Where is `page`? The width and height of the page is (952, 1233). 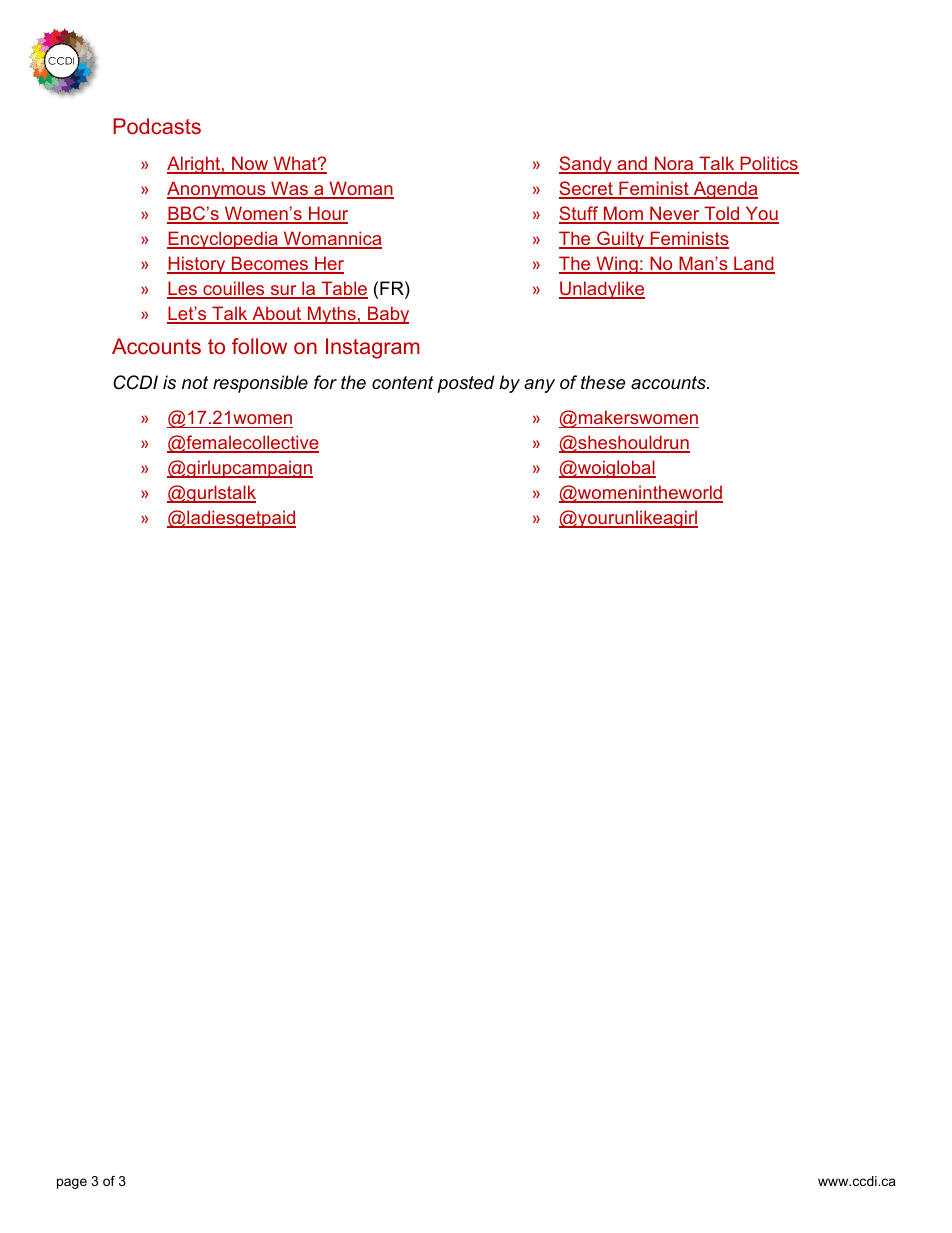
page is located at coordinates (72, 1183).
